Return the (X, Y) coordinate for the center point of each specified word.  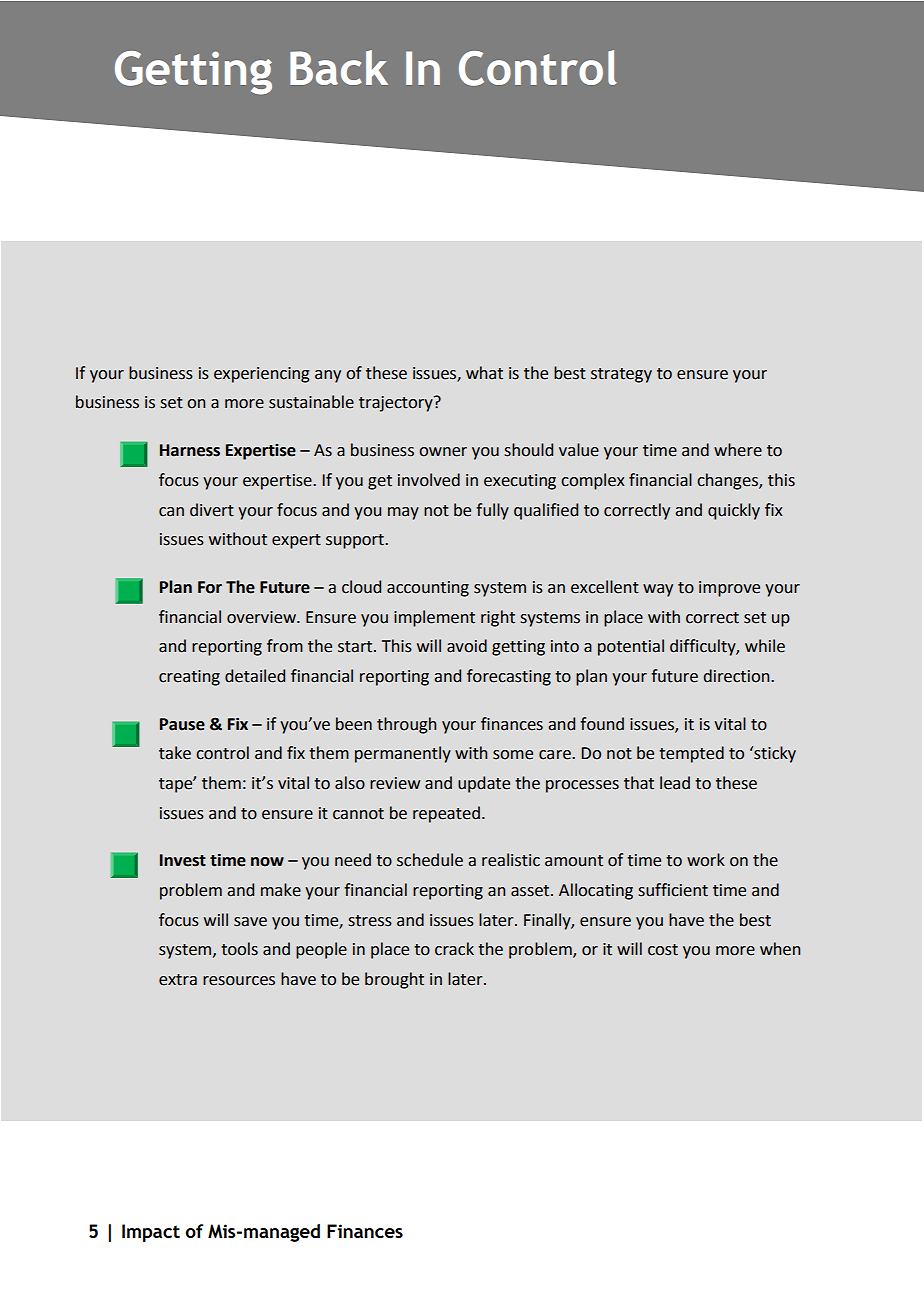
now (267, 862)
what (484, 373)
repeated (446, 814)
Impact (151, 1233)
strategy (621, 375)
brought (394, 980)
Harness (190, 450)
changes (728, 481)
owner (443, 452)
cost (663, 950)
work (706, 860)
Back (339, 67)
